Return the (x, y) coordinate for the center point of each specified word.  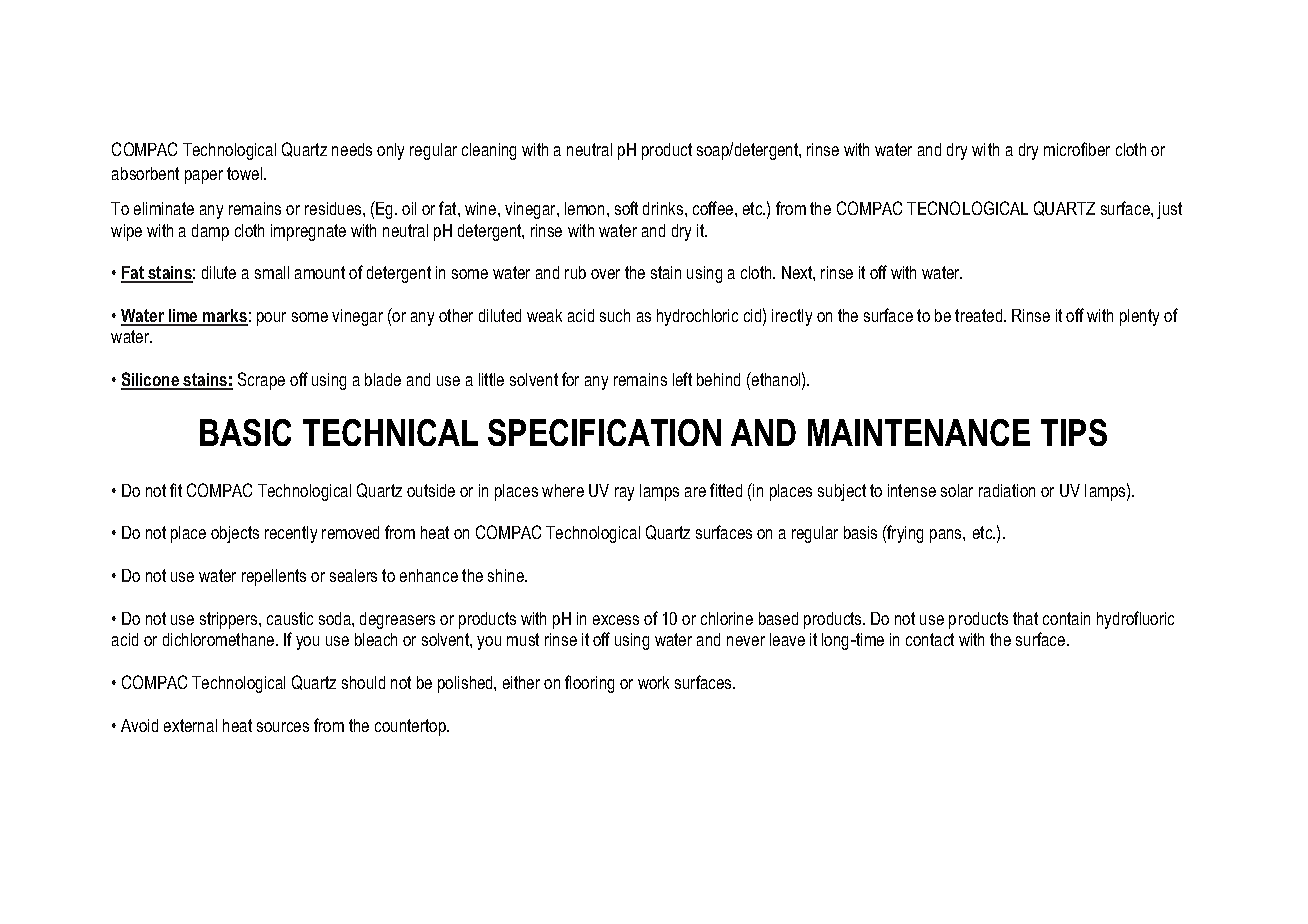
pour (271, 319)
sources (283, 727)
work (653, 682)
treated (980, 315)
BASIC (245, 432)
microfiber (1077, 149)
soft (626, 208)
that (1025, 618)
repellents (274, 577)
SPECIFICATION (604, 432)
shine (507, 575)
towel (246, 173)
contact (930, 639)
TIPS (1074, 432)
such (615, 315)
